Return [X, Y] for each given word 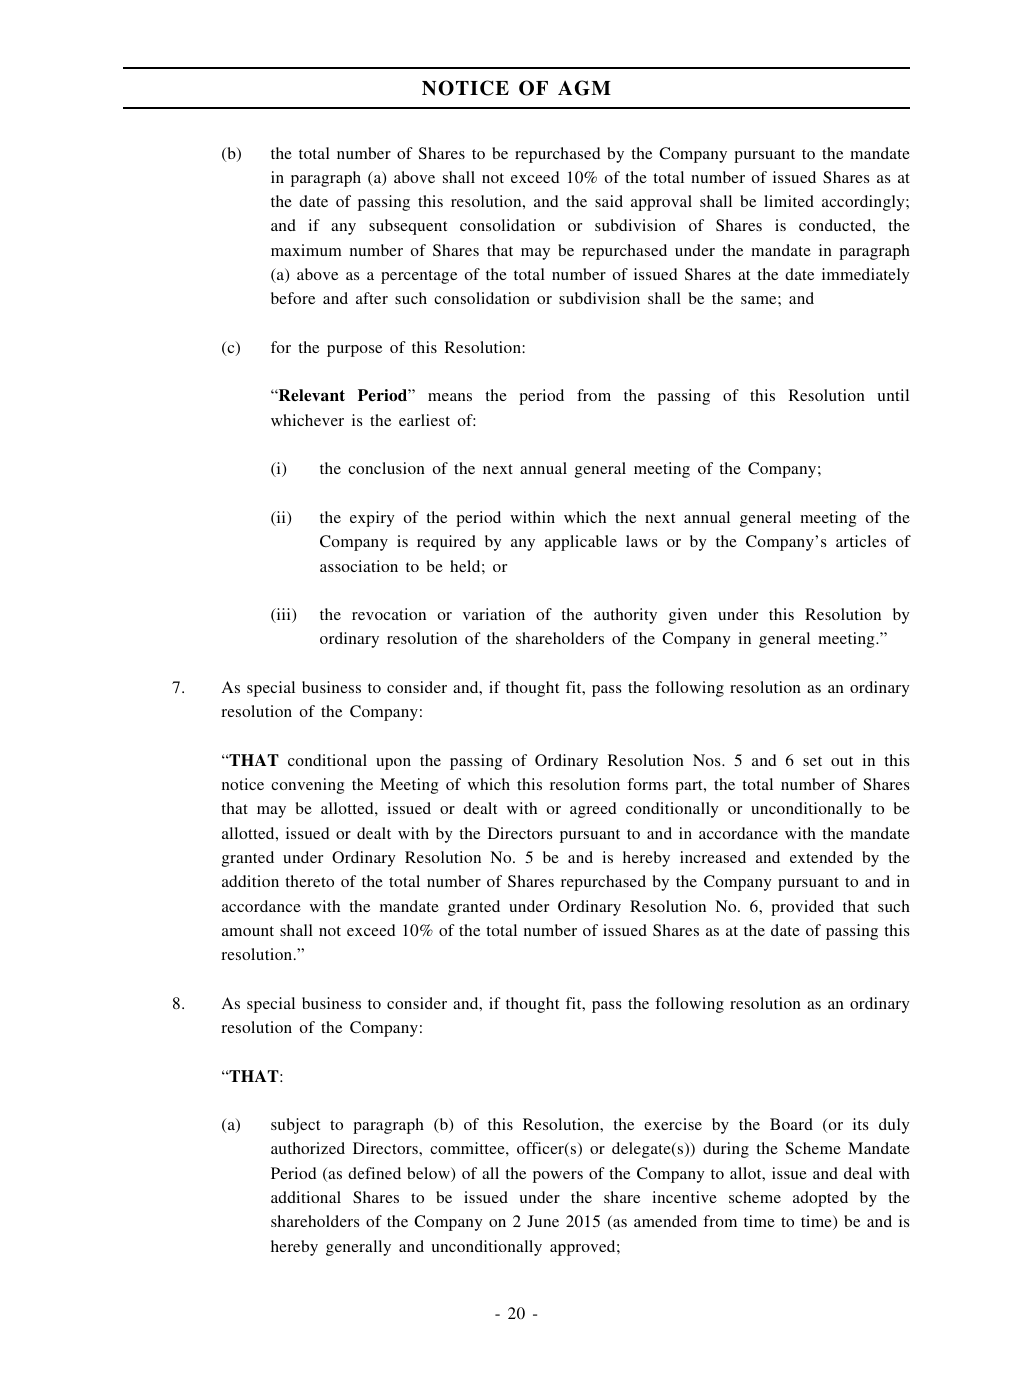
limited [789, 201]
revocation [389, 614]
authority [625, 616]
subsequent [408, 227]
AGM [584, 88]
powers [558, 1177]
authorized [308, 1148]
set [812, 761]
